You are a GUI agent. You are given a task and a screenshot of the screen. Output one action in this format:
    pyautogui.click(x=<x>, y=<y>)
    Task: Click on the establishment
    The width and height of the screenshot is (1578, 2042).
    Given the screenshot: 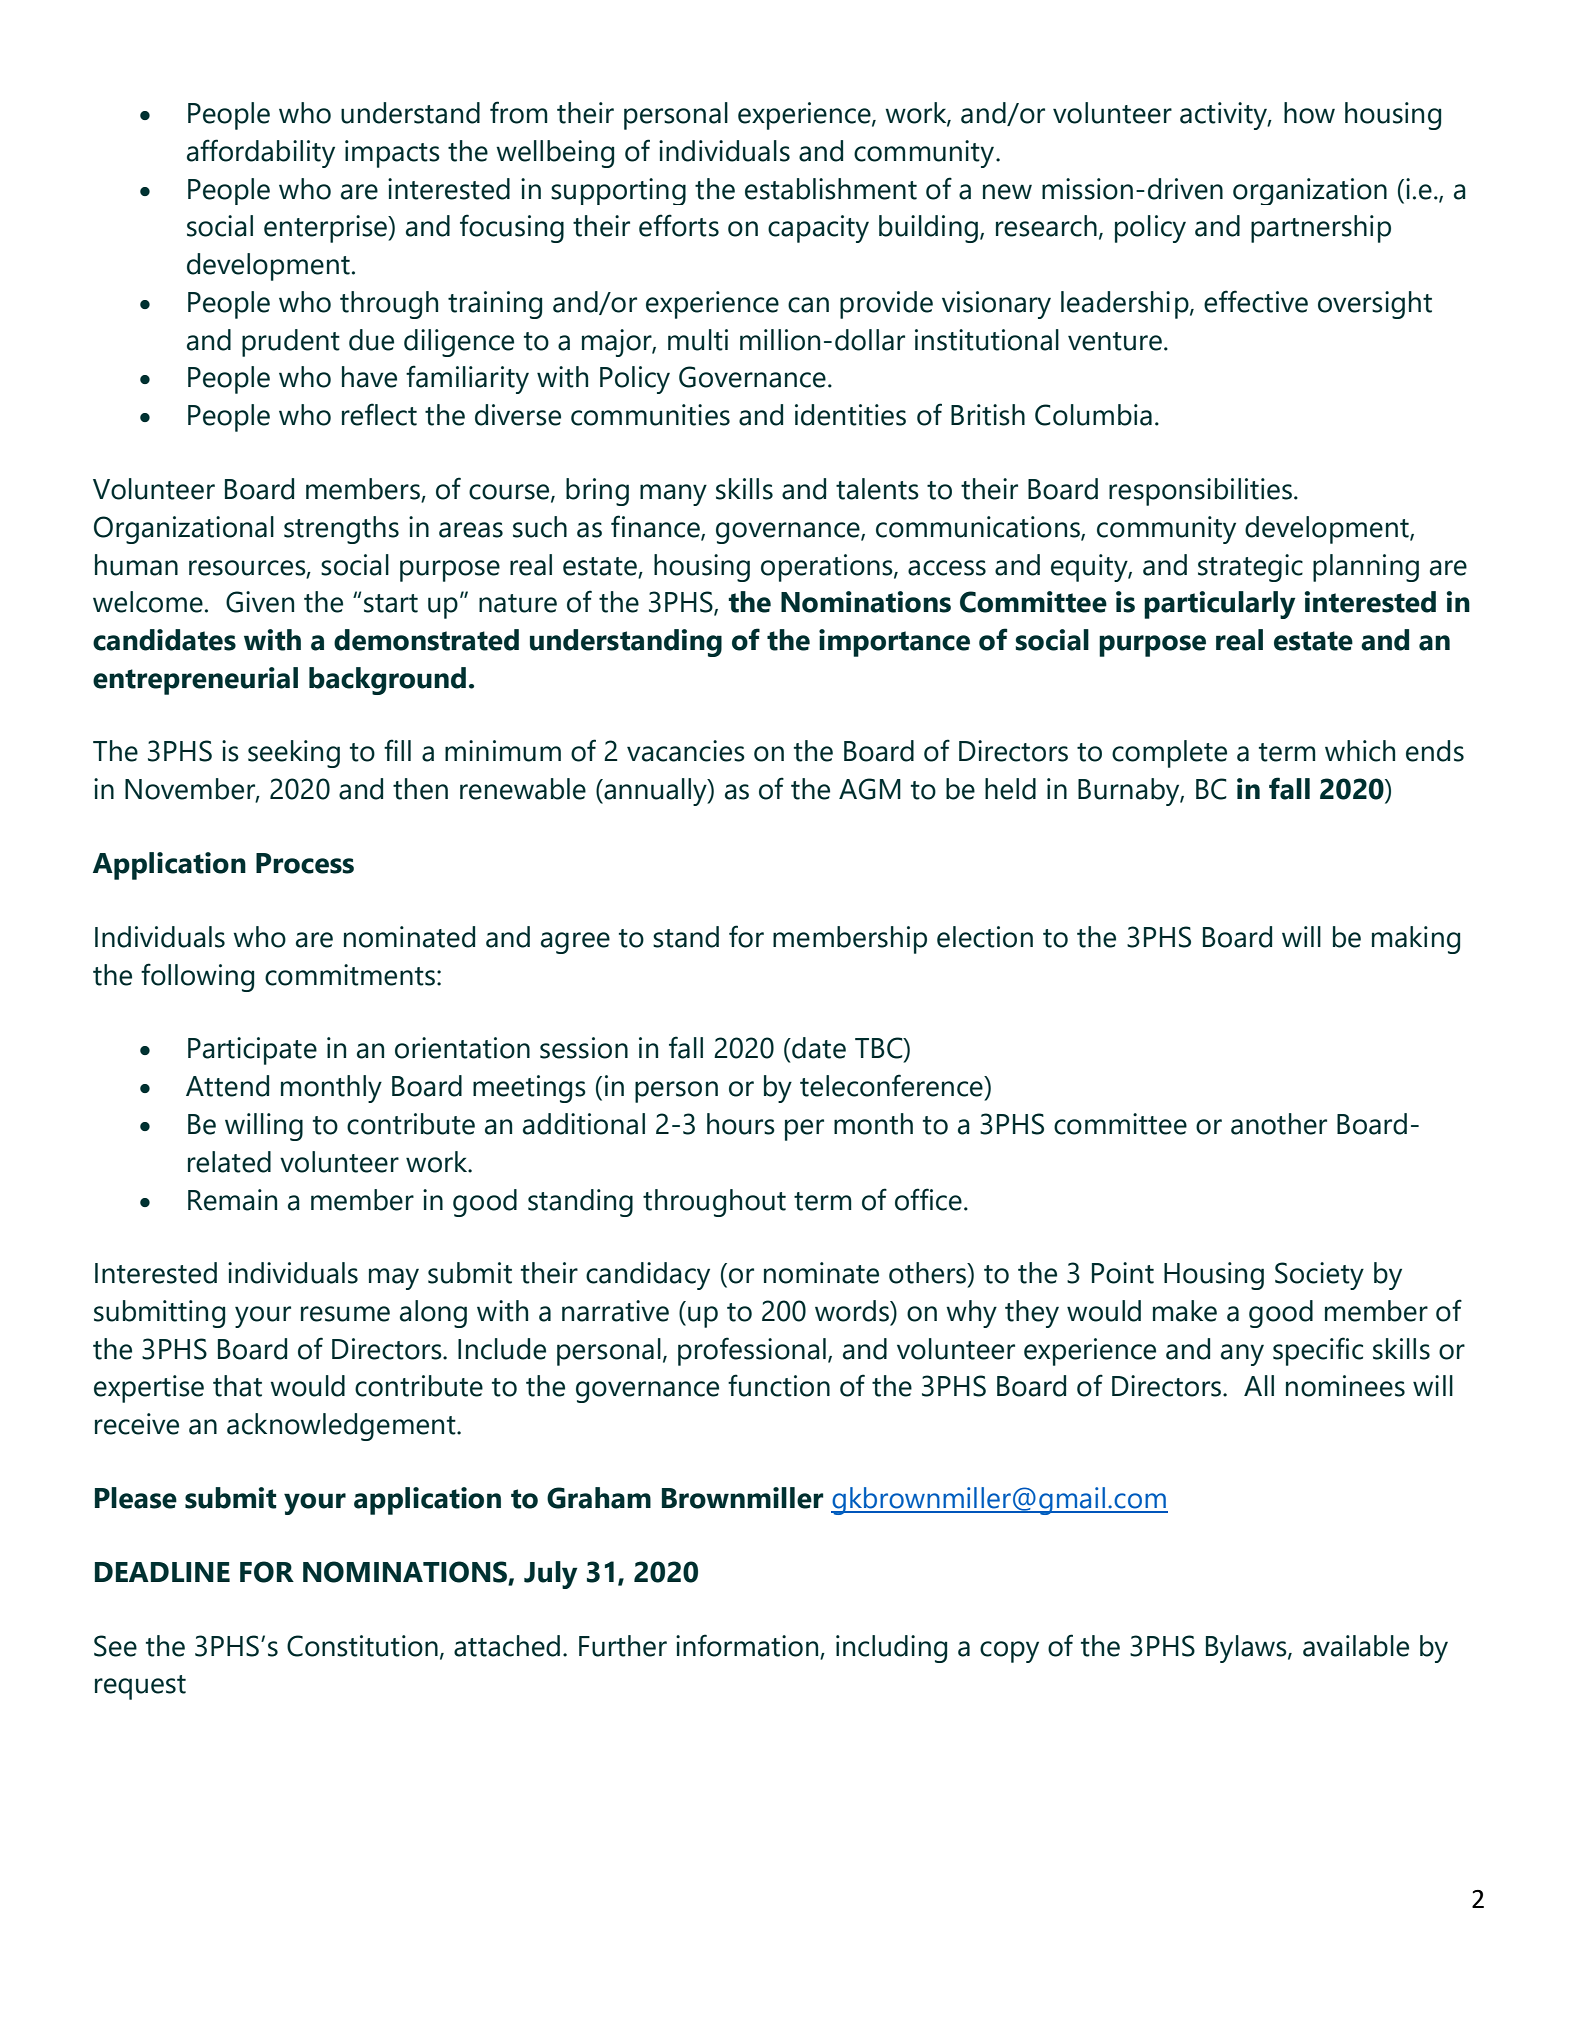 What is the action you would take?
    pyautogui.click(x=831, y=189)
